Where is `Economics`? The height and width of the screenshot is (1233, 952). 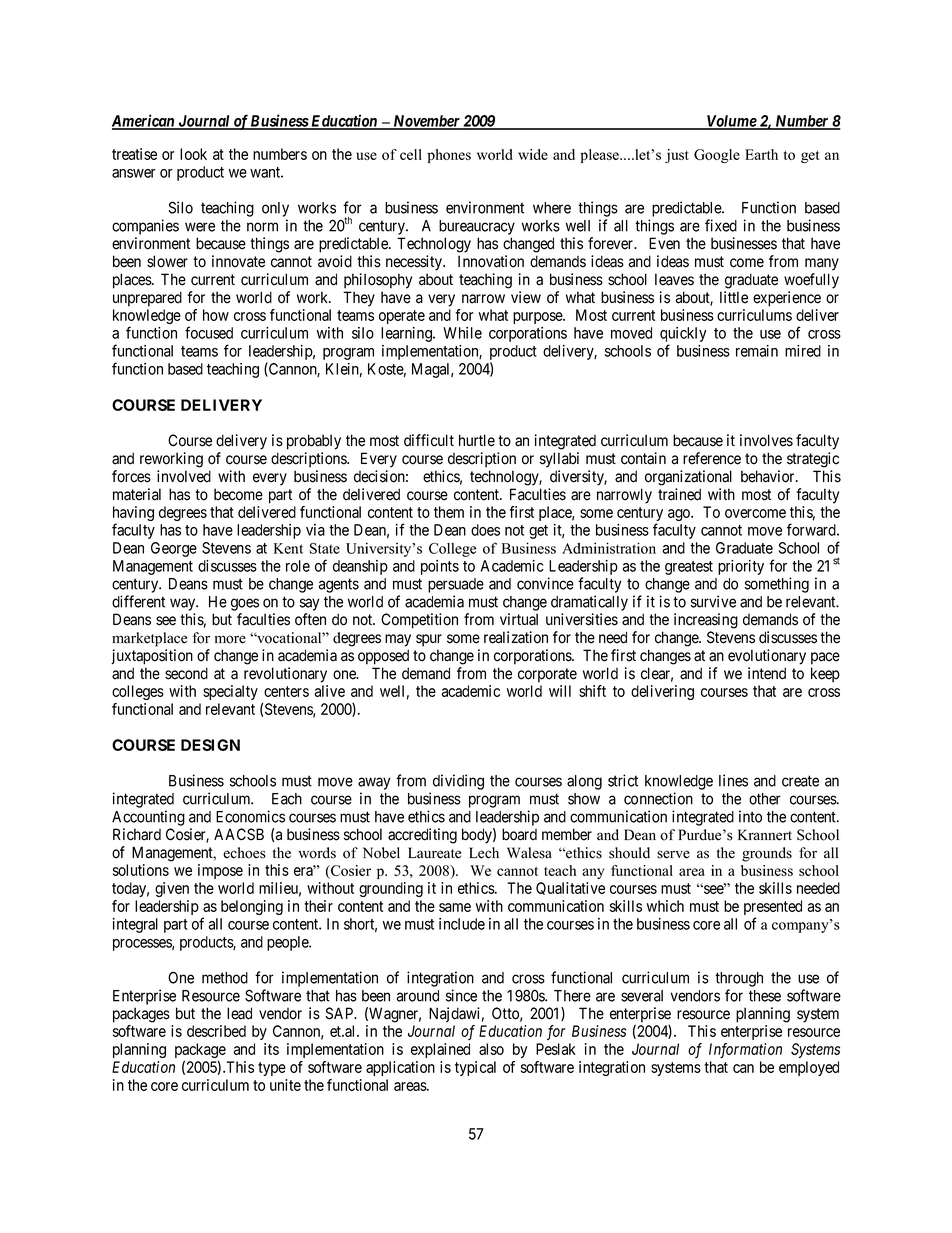
Economics is located at coordinates (250, 816).
